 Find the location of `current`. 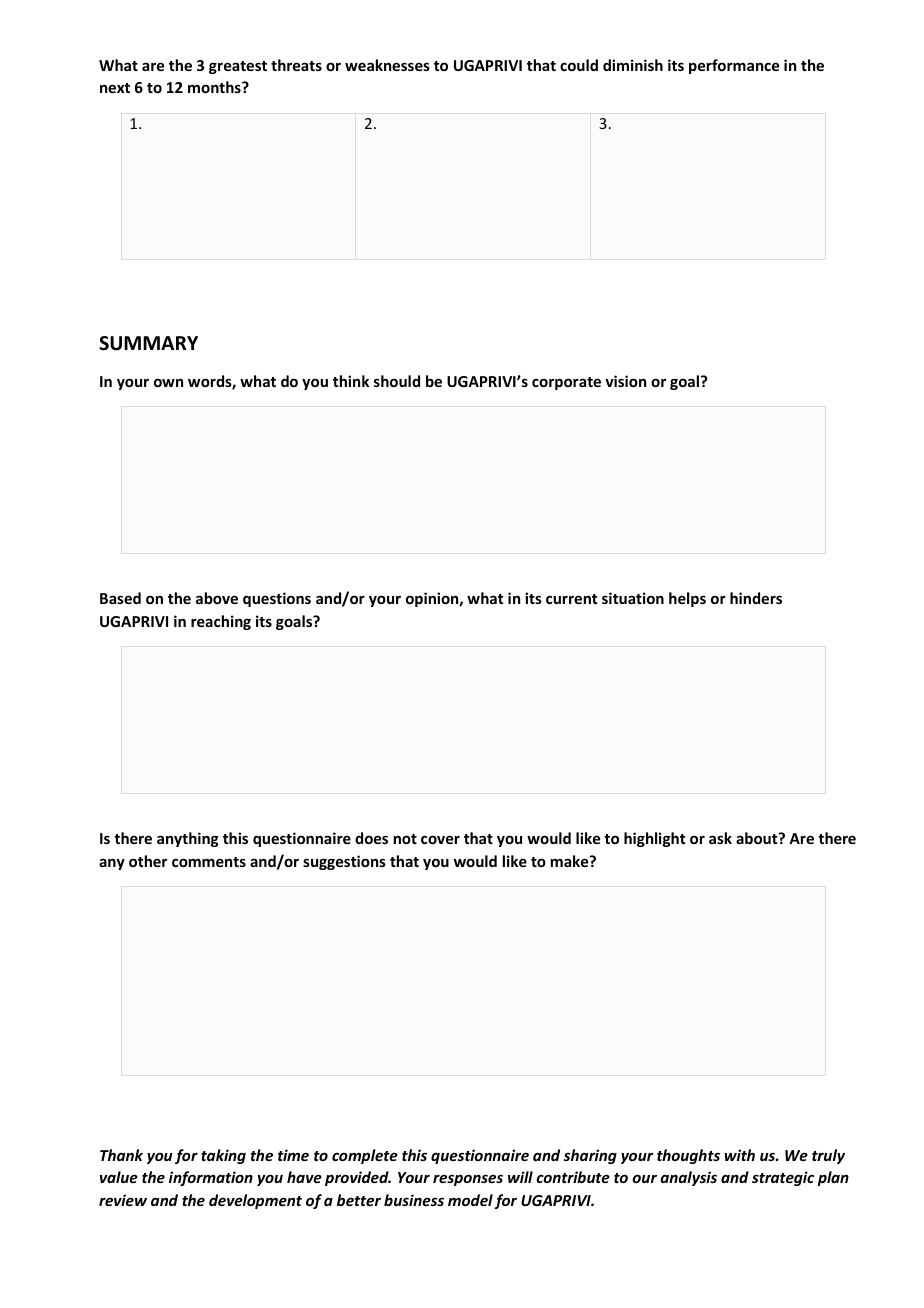

current is located at coordinates (571, 599).
